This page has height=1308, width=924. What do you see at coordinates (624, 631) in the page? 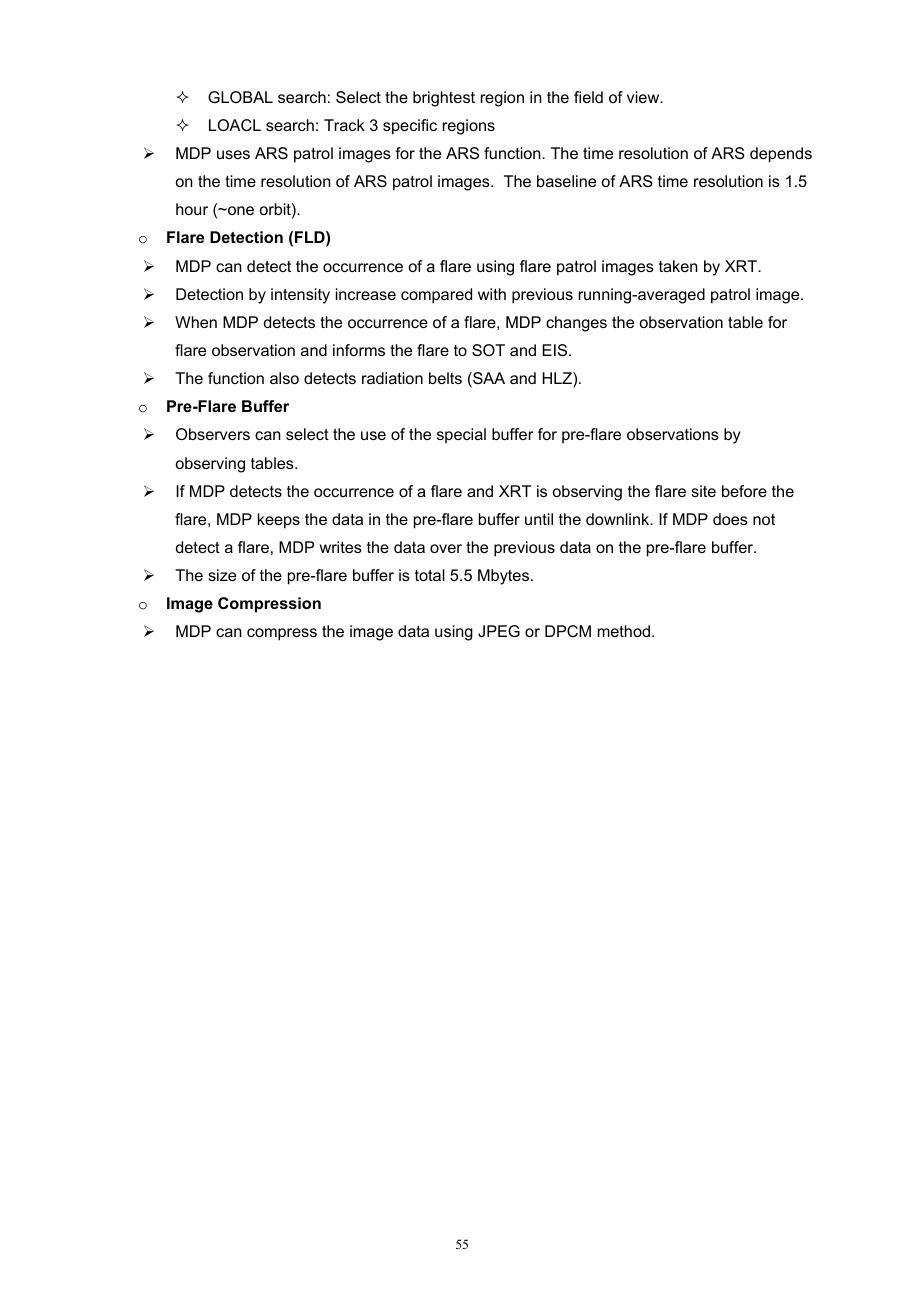
I see `method` at bounding box center [624, 631].
